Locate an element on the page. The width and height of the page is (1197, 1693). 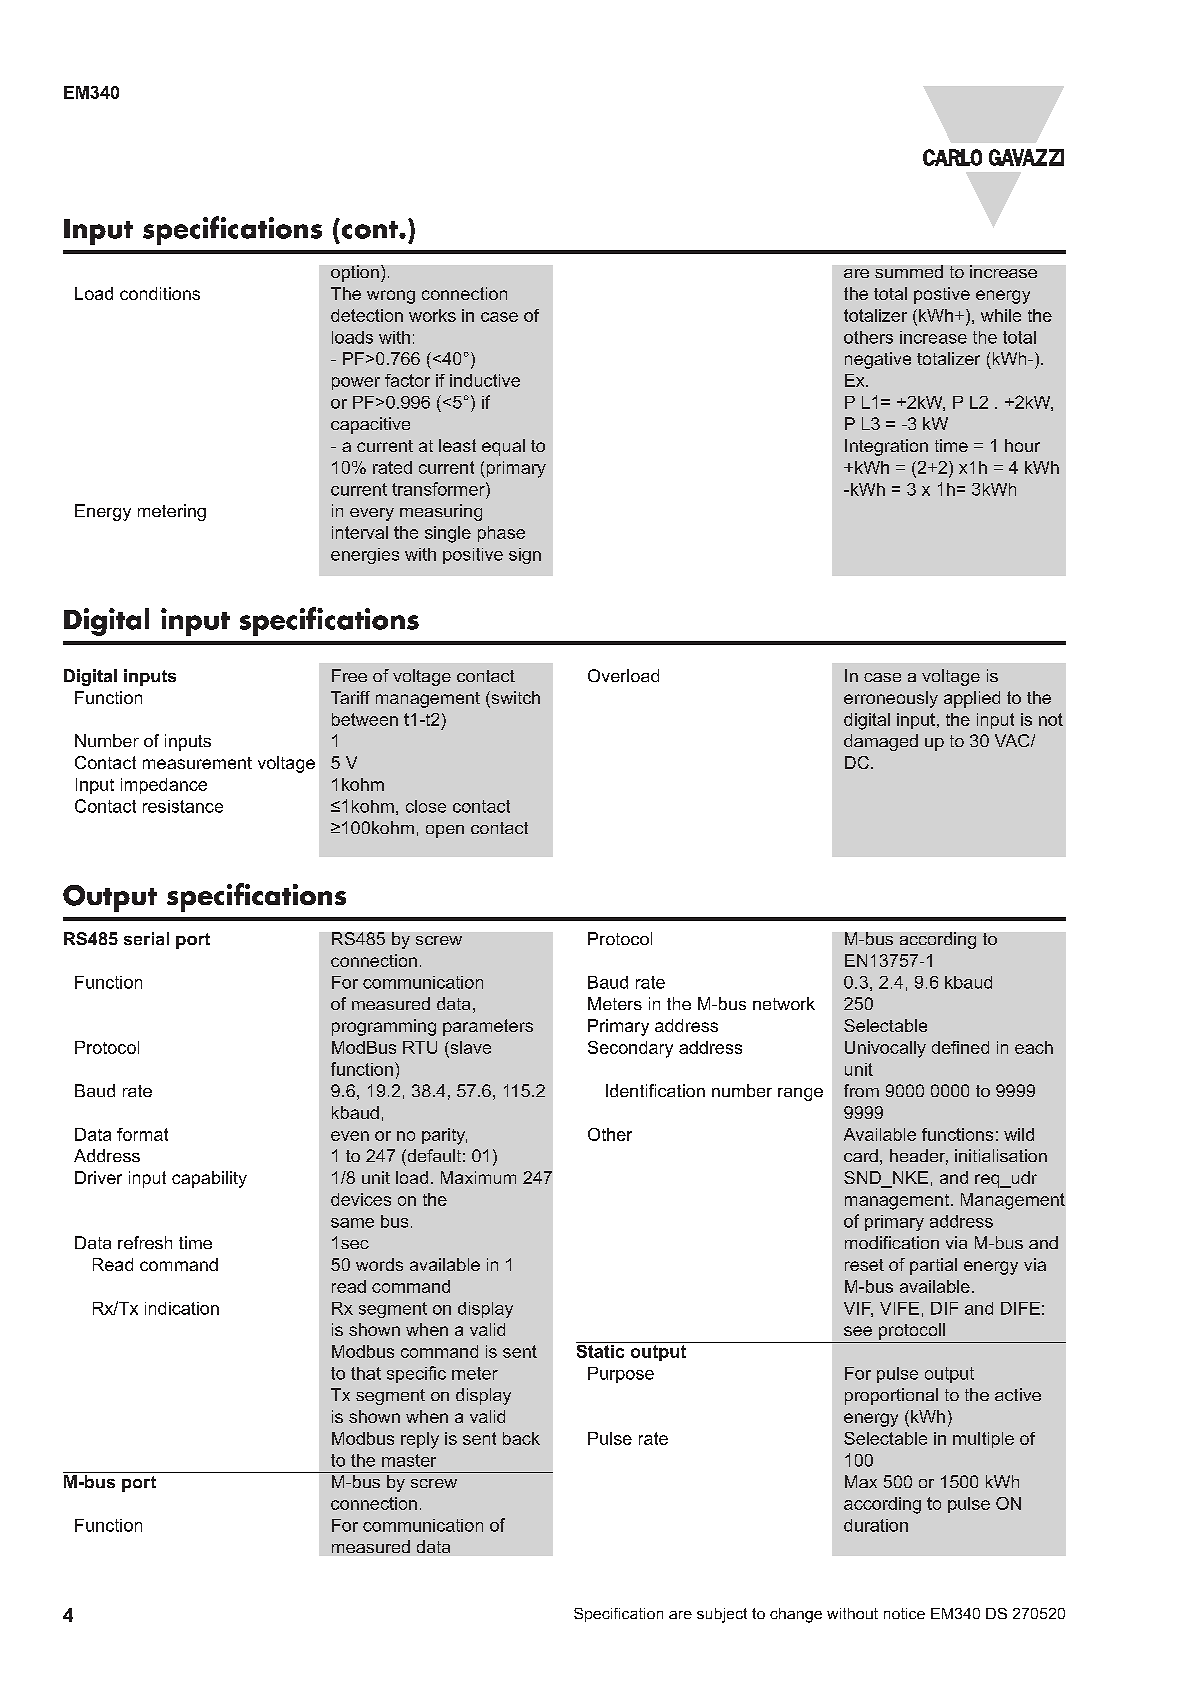
defined is located at coordinates (960, 1047).
